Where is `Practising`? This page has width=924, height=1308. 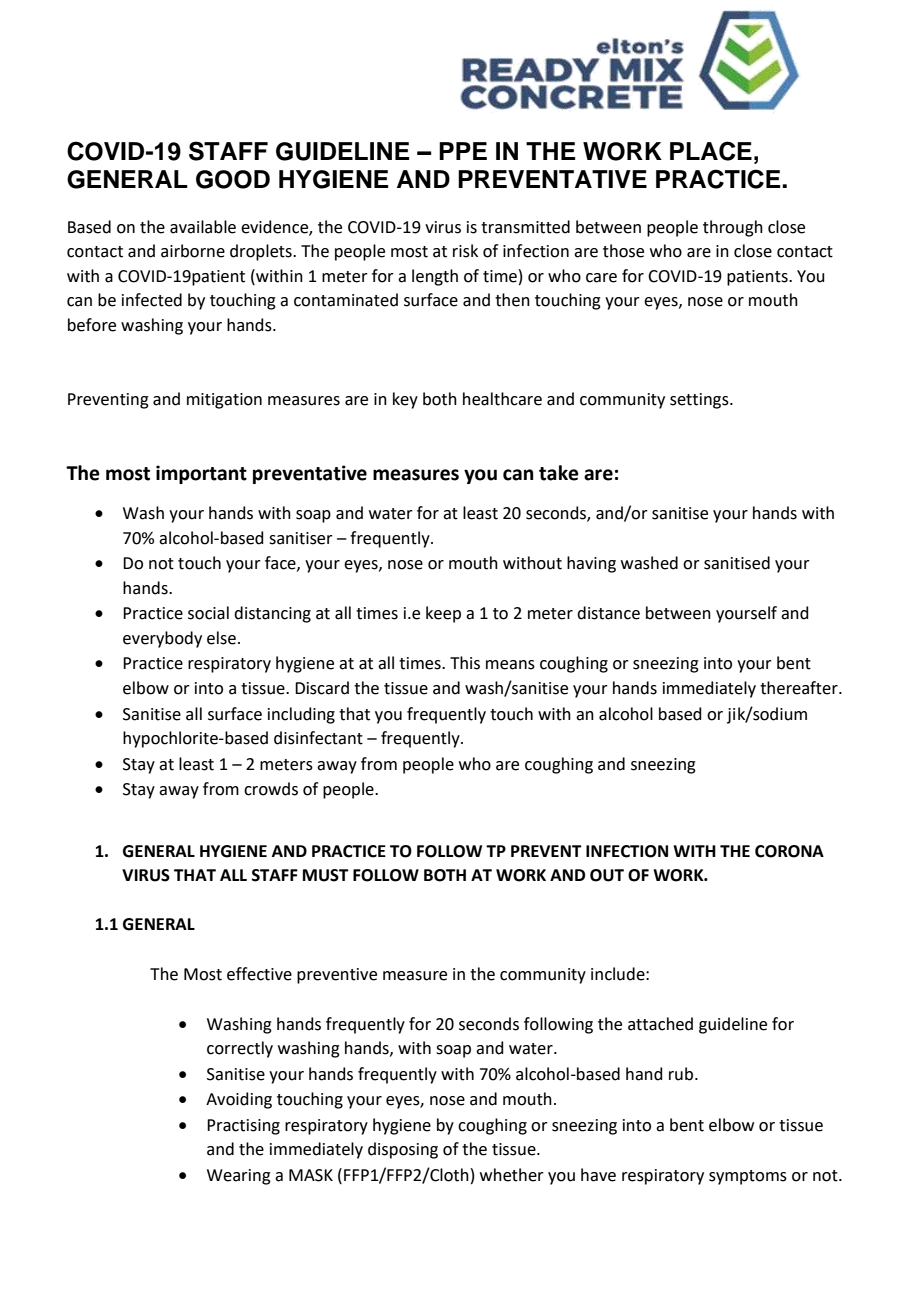 Practising is located at coordinates (243, 1127).
